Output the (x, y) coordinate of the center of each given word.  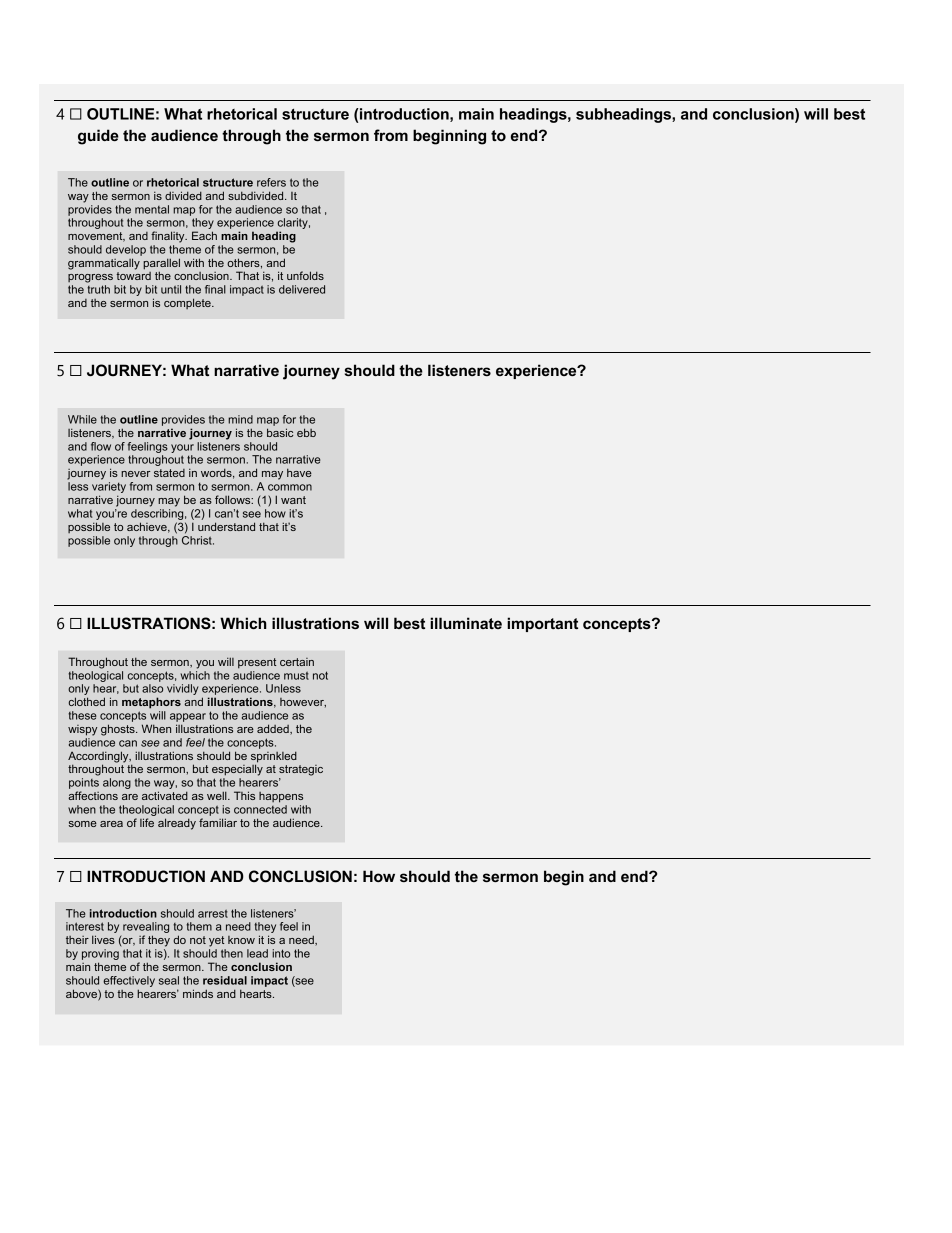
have (299, 472)
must (296, 676)
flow (101, 446)
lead (257, 953)
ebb (306, 432)
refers (271, 182)
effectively (129, 981)
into (281, 953)
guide (98, 137)
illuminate (466, 623)
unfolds (305, 275)
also (152, 688)
